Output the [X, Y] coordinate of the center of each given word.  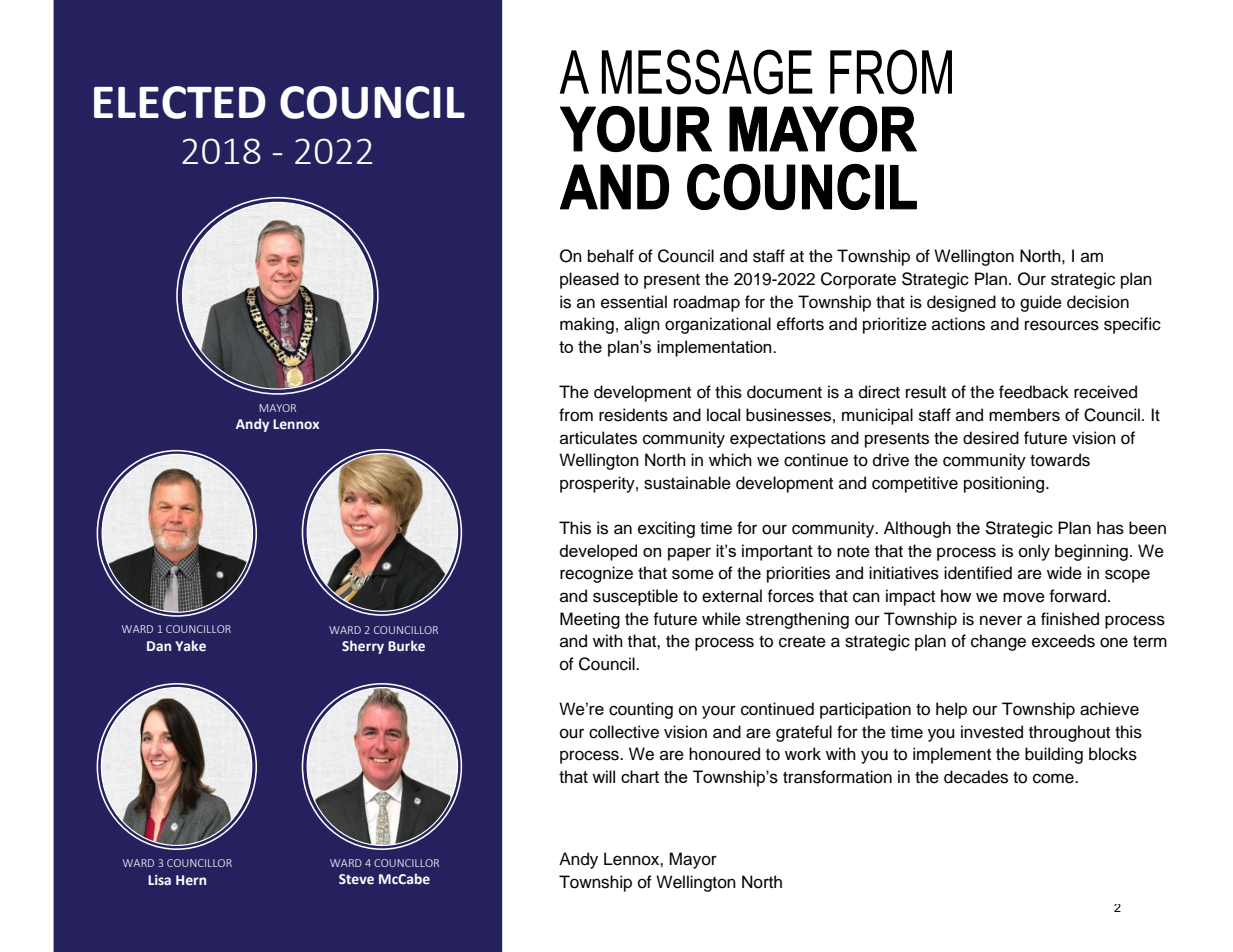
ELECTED [180, 102]
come [1054, 778]
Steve [356, 879]
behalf [611, 256]
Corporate [858, 280]
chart [640, 776]
